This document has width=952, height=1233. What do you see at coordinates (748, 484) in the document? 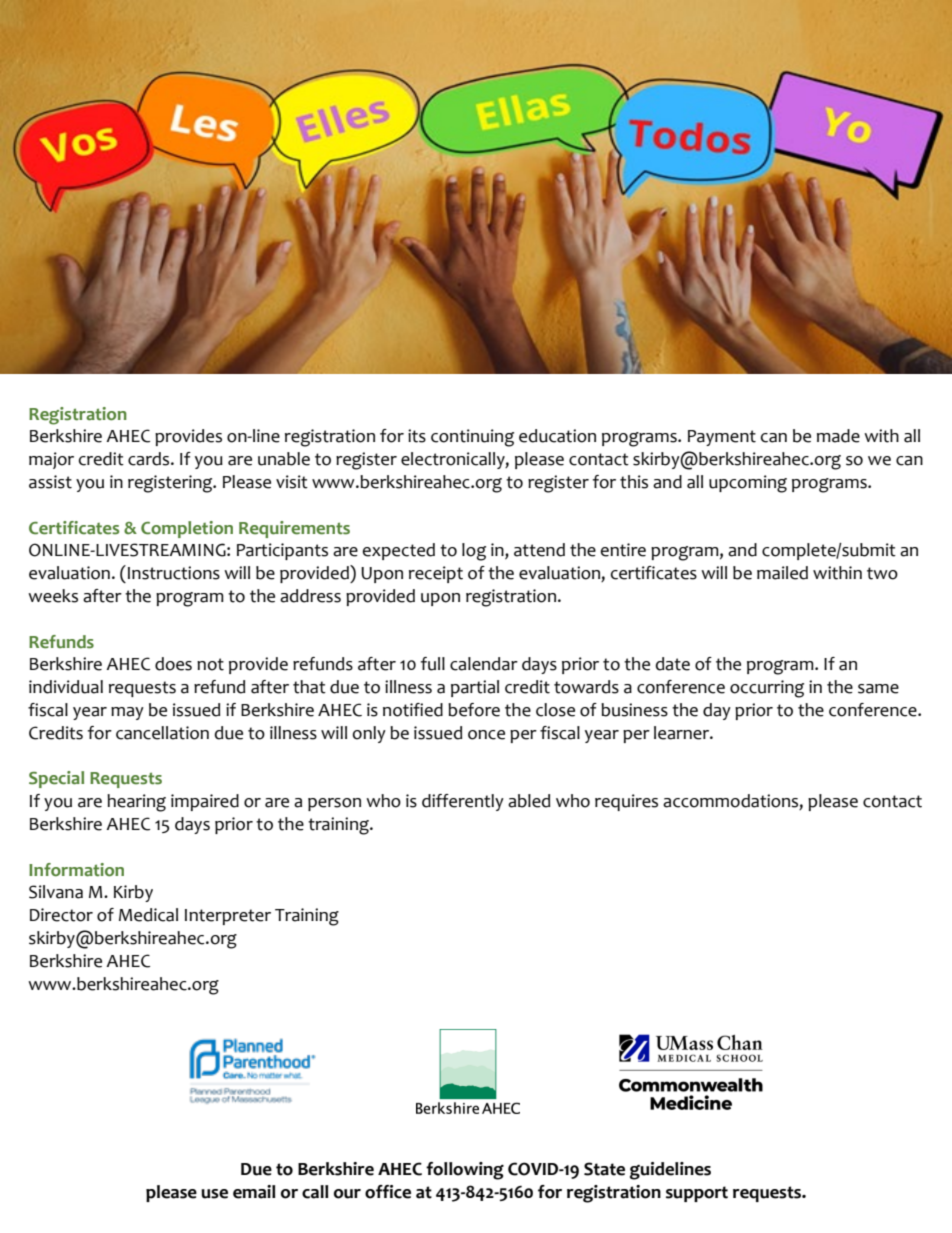
I see `upcoming` at bounding box center [748, 484].
